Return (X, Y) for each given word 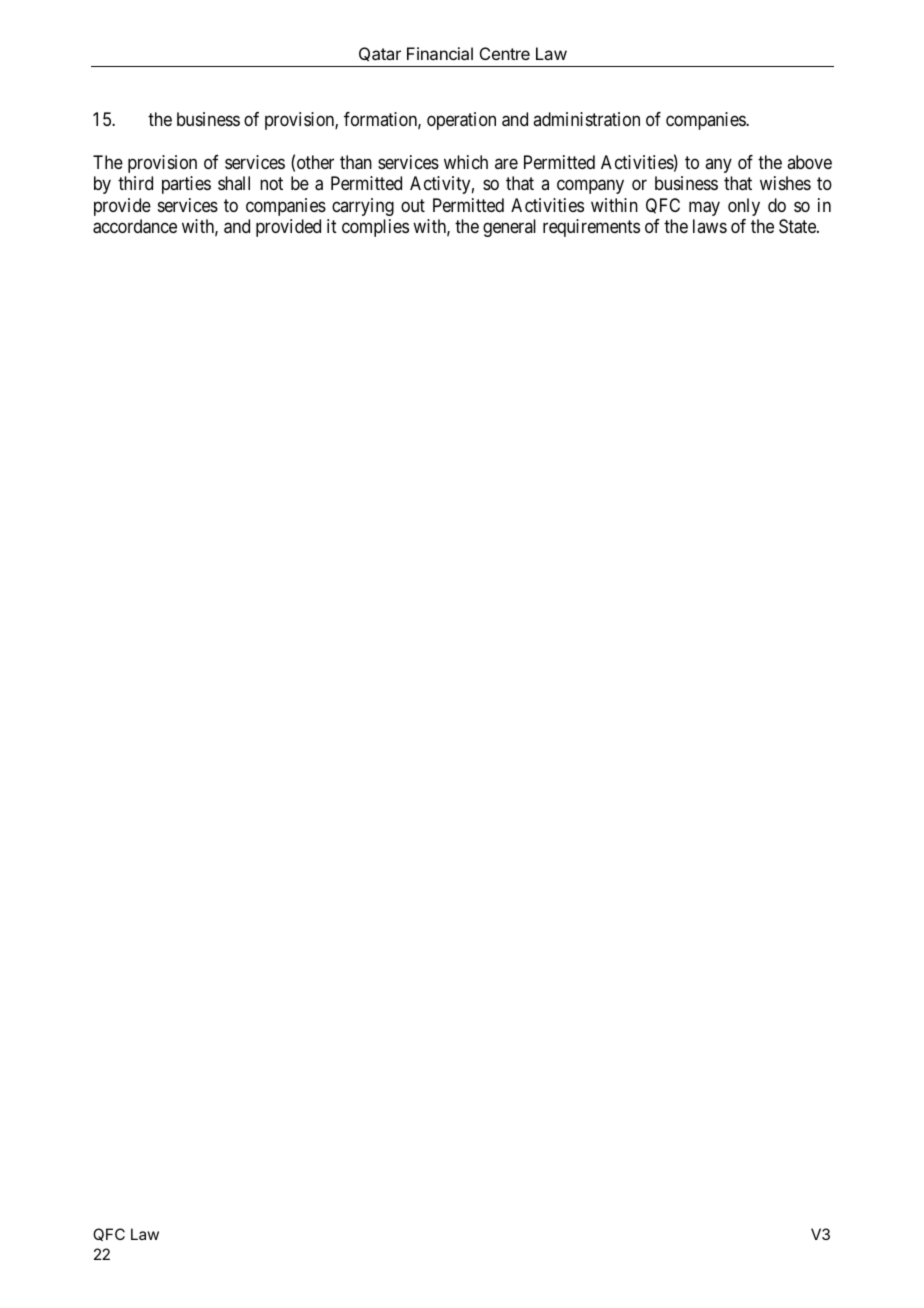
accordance (135, 226)
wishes (785, 183)
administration (586, 119)
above (809, 162)
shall (234, 183)
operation (461, 121)
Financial (440, 53)
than (356, 162)
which (466, 162)
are (506, 163)
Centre (505, 53)
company (590, 187)
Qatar (380, 54)
